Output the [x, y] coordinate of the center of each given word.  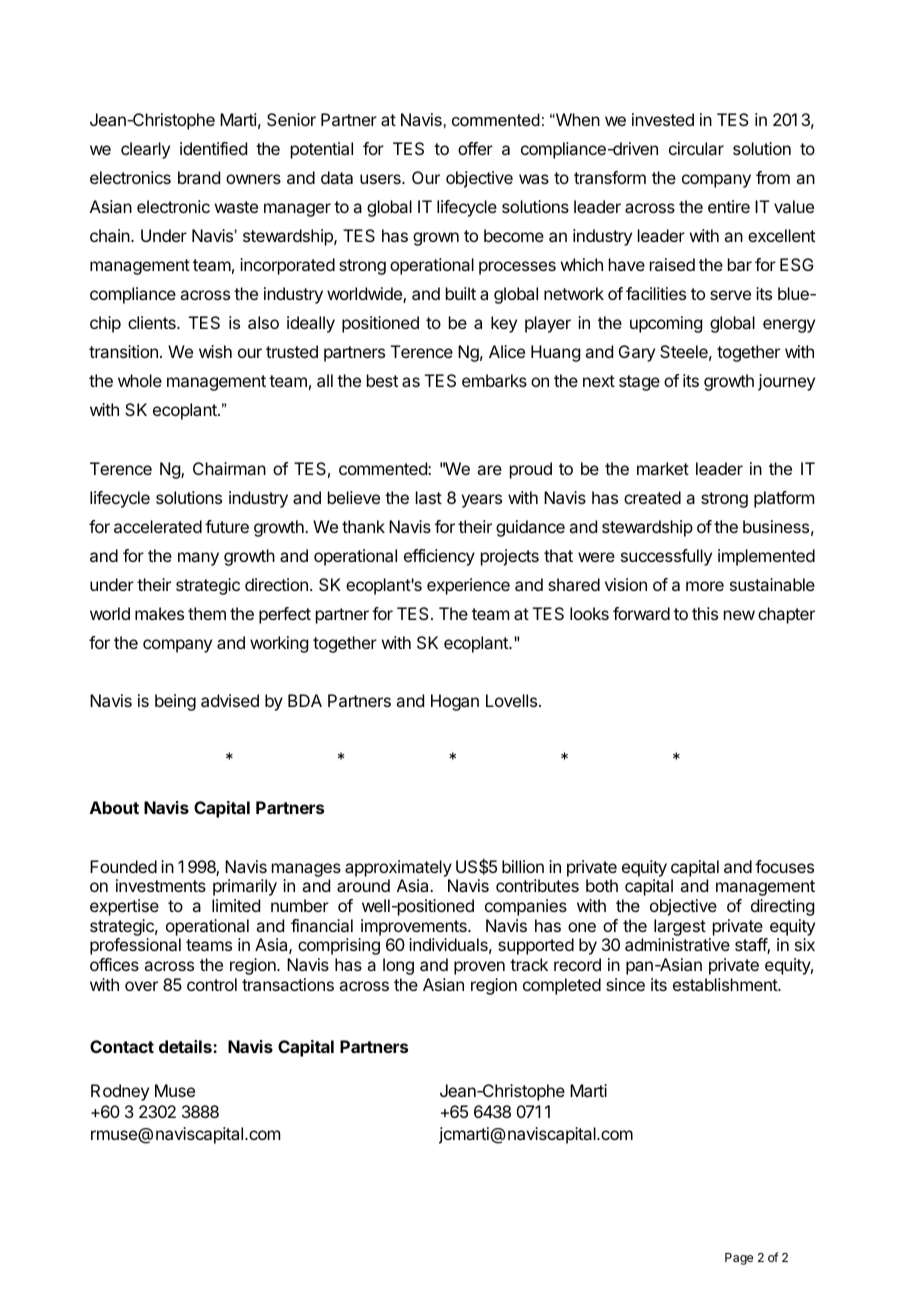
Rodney [120, 1092]
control [212, 984]
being [175, 702]
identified [213, 148]
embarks [494, 380]
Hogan [455, 702]
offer [475, 148]
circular [696, 148]
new [739, 615]
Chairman [229, 468]
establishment [726, 984]
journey [786, 382]
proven [479, 968]
